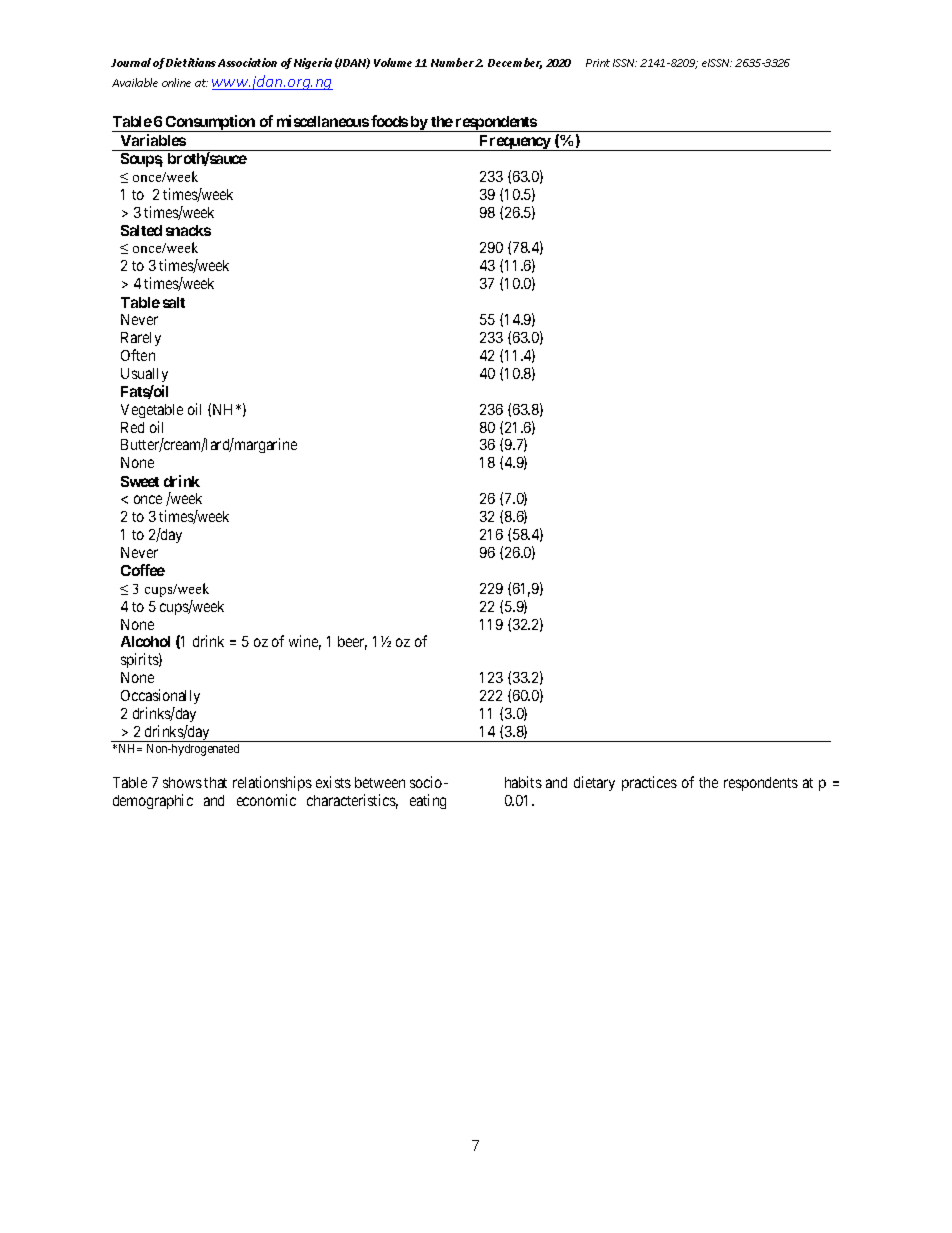 The image size is (952, 1233). I want to click on dietary, so click(594, 783).
